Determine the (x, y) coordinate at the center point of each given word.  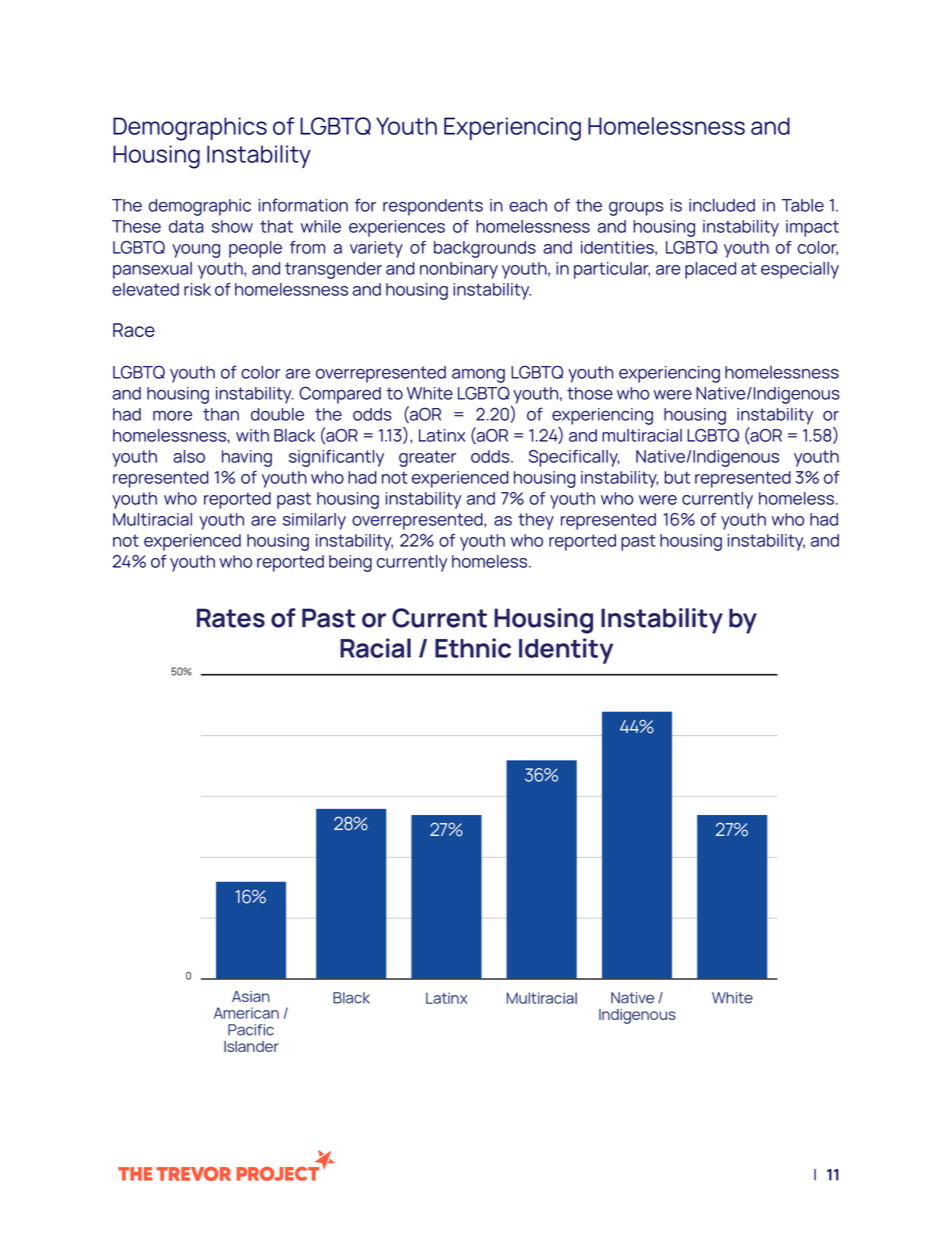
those (590, 393)
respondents (433, 207)
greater (427, 458)
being (350, 563)
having (247, 458)
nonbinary (459, 270)
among (478, 376)
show (232, 226)
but (677, 477)
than (221, 414)
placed (710, 270)
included (722, 205)
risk (197, 289)
